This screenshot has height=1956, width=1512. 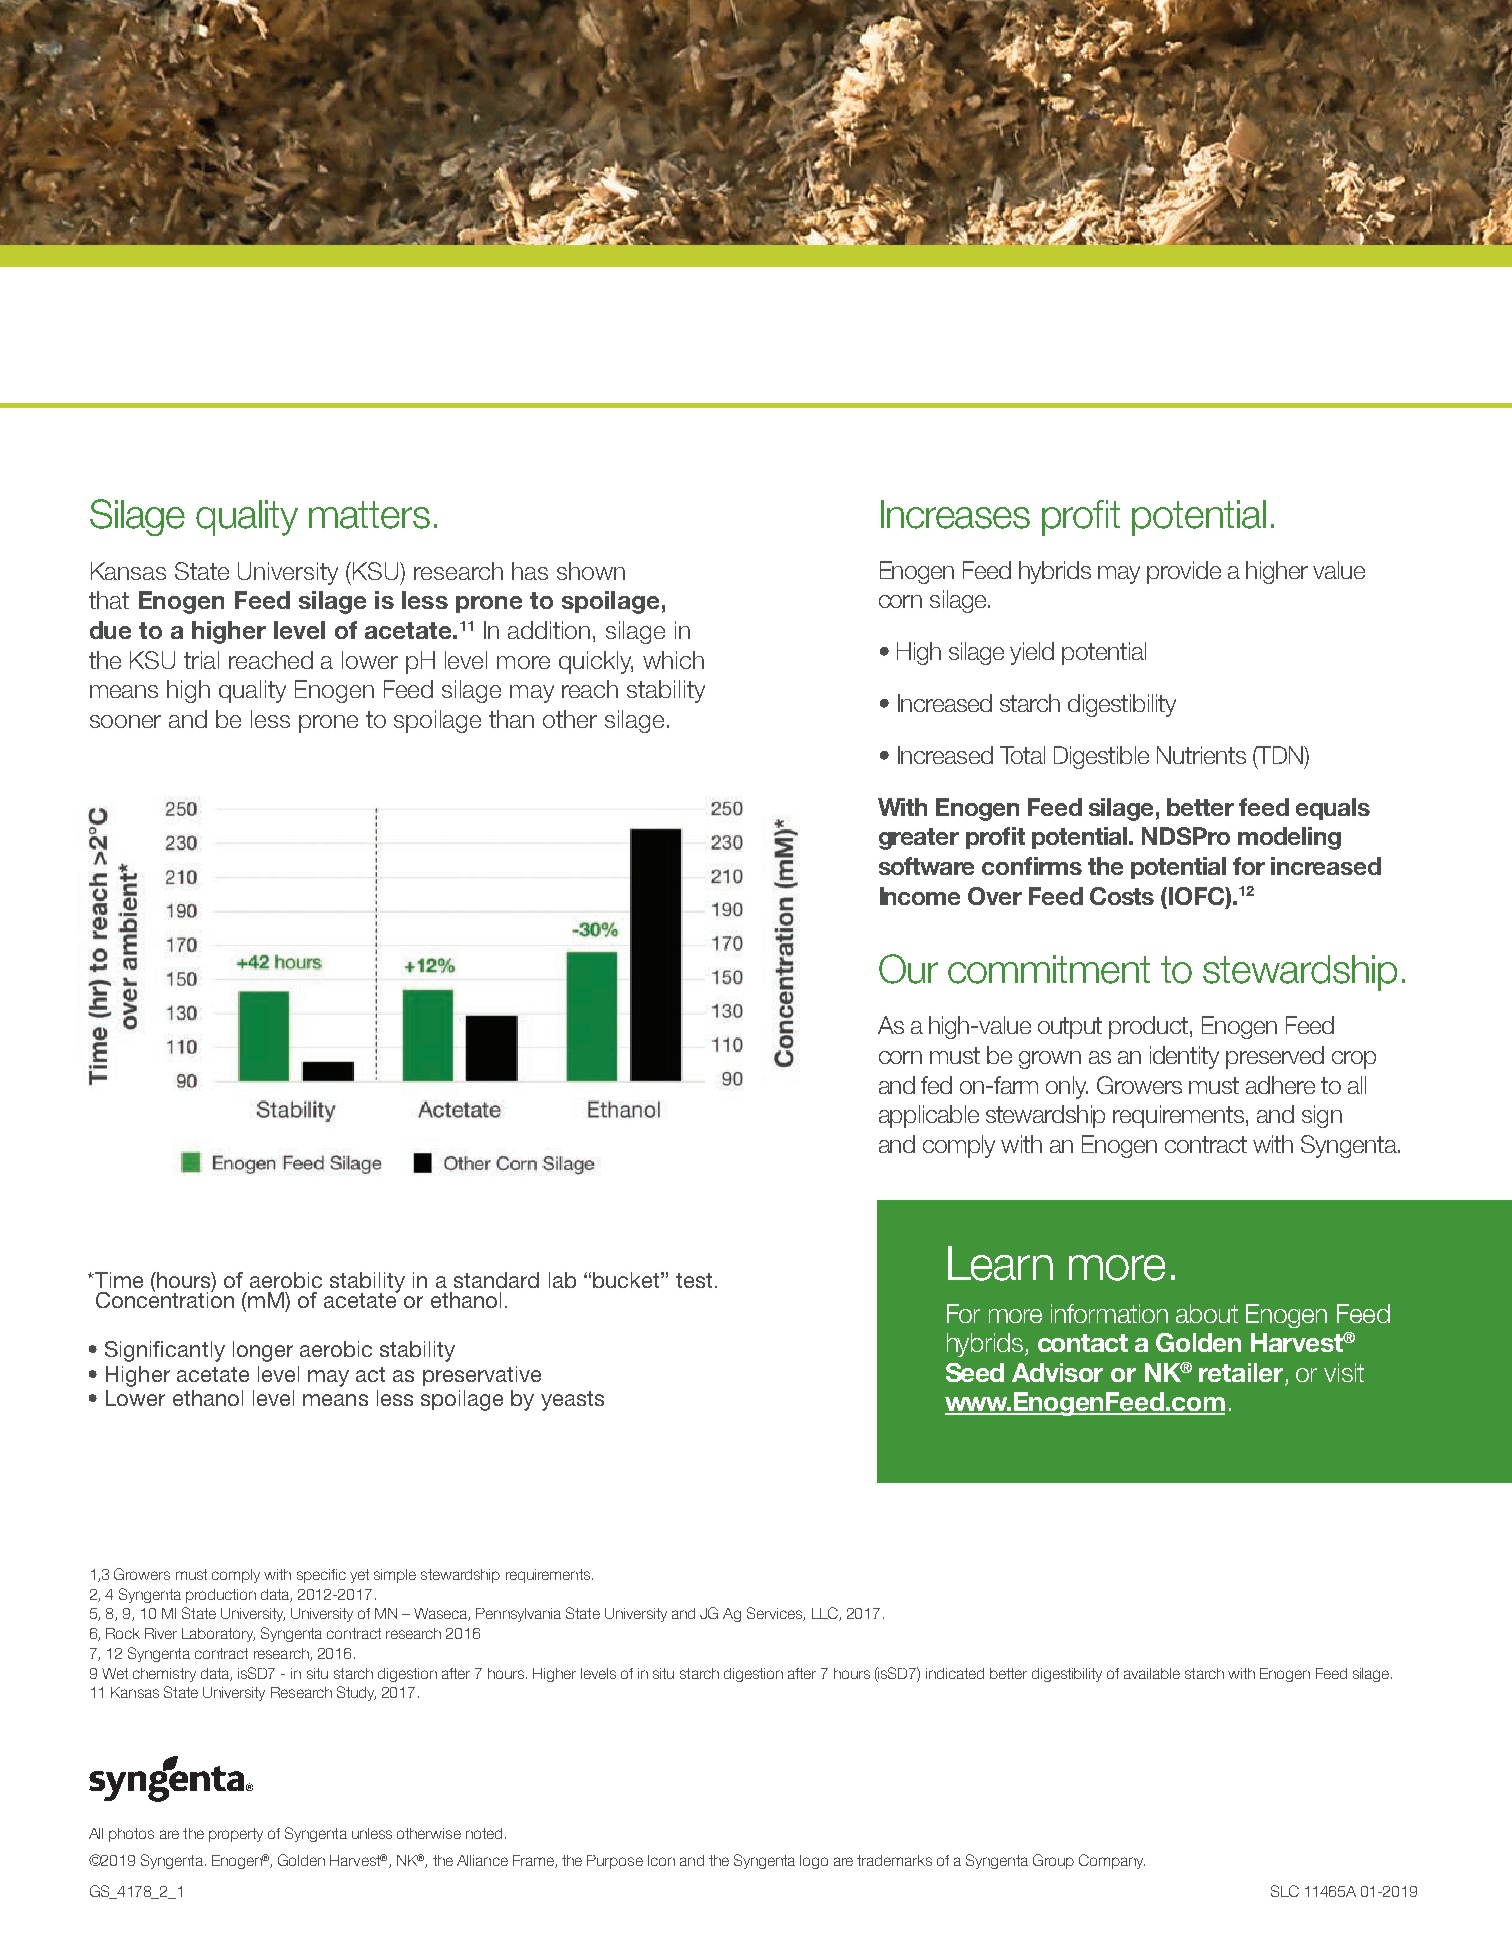 I want to click on provide, so click(x=1184, y=572).
